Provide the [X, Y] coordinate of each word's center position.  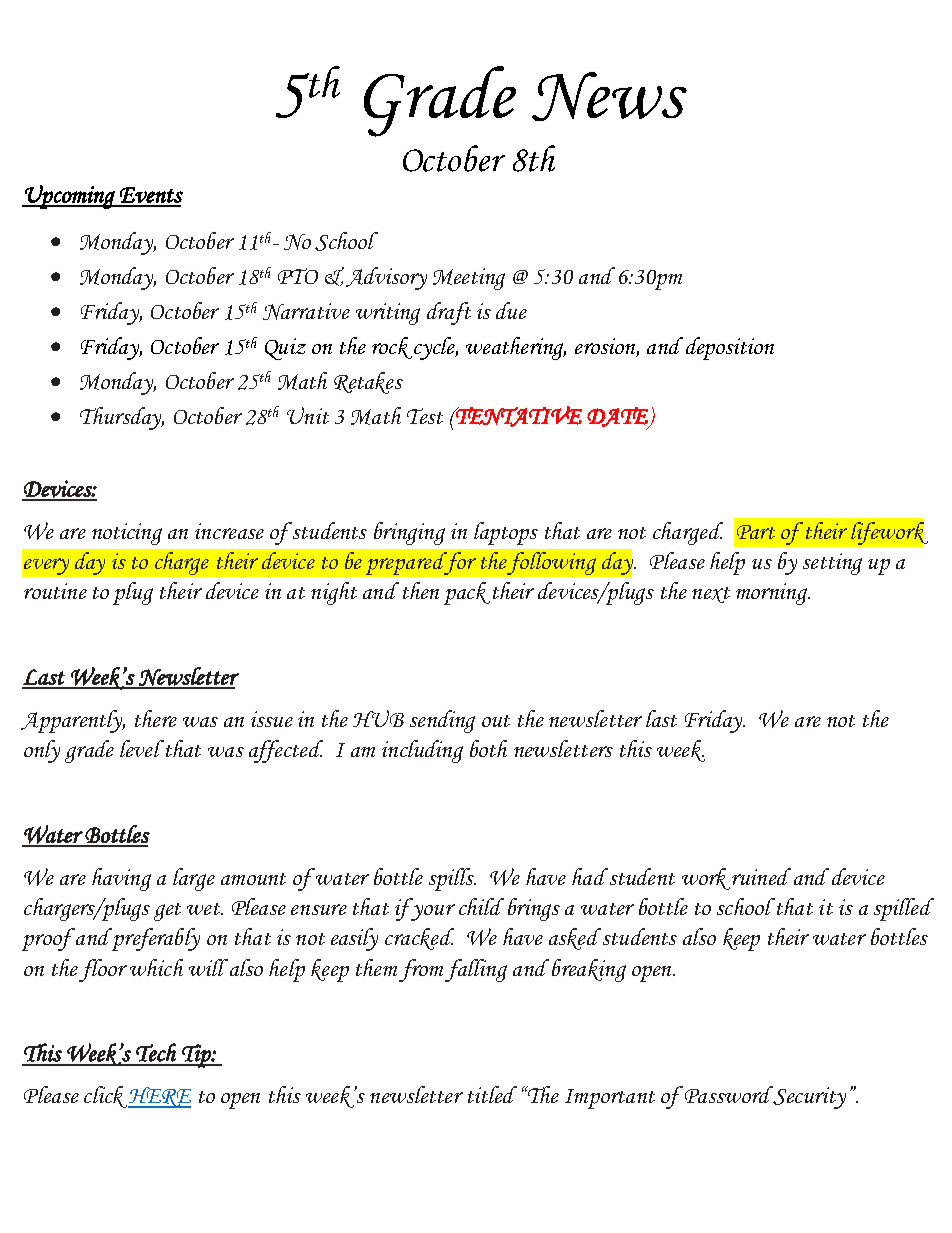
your [433, 912]
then [421, 590]
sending [442, 721]
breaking [589, 970]
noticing [127, 534]
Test [425, 416]
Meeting [469, 279]
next [711, 595]
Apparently [73, 721]
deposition [730, 348]
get [167, 912]
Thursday [122, 418]
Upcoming [70, 197]
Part [756, 532]
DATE [618, 418]
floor [103, 970]
